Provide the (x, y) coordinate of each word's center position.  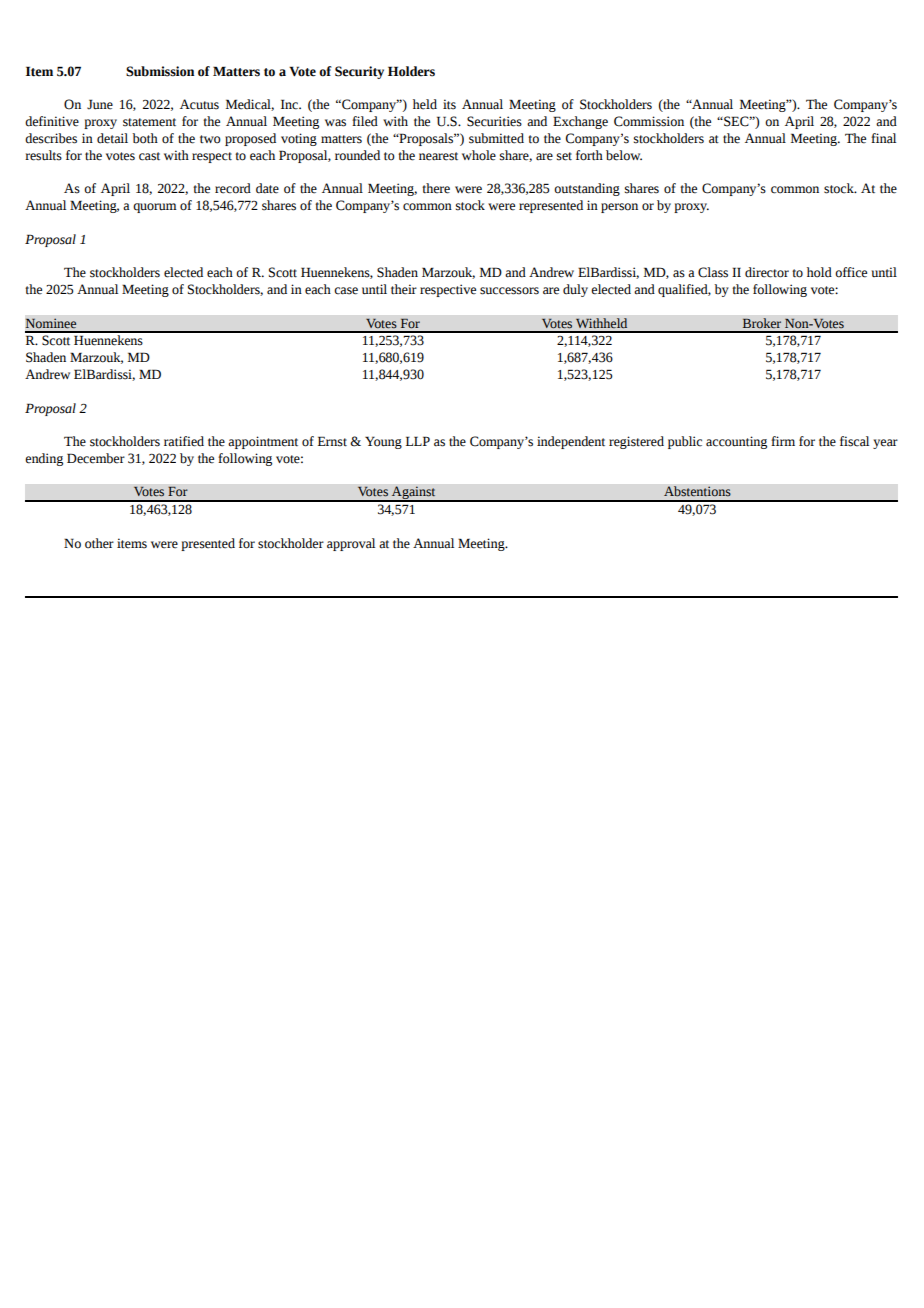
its (449, 104)
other (99, 543)
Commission (649, 121)
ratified (184, 441)
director (767, 272)
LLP (418, 441)
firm (783, 441)
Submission (160, 71)
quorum (155, 208)
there (436, 188)
